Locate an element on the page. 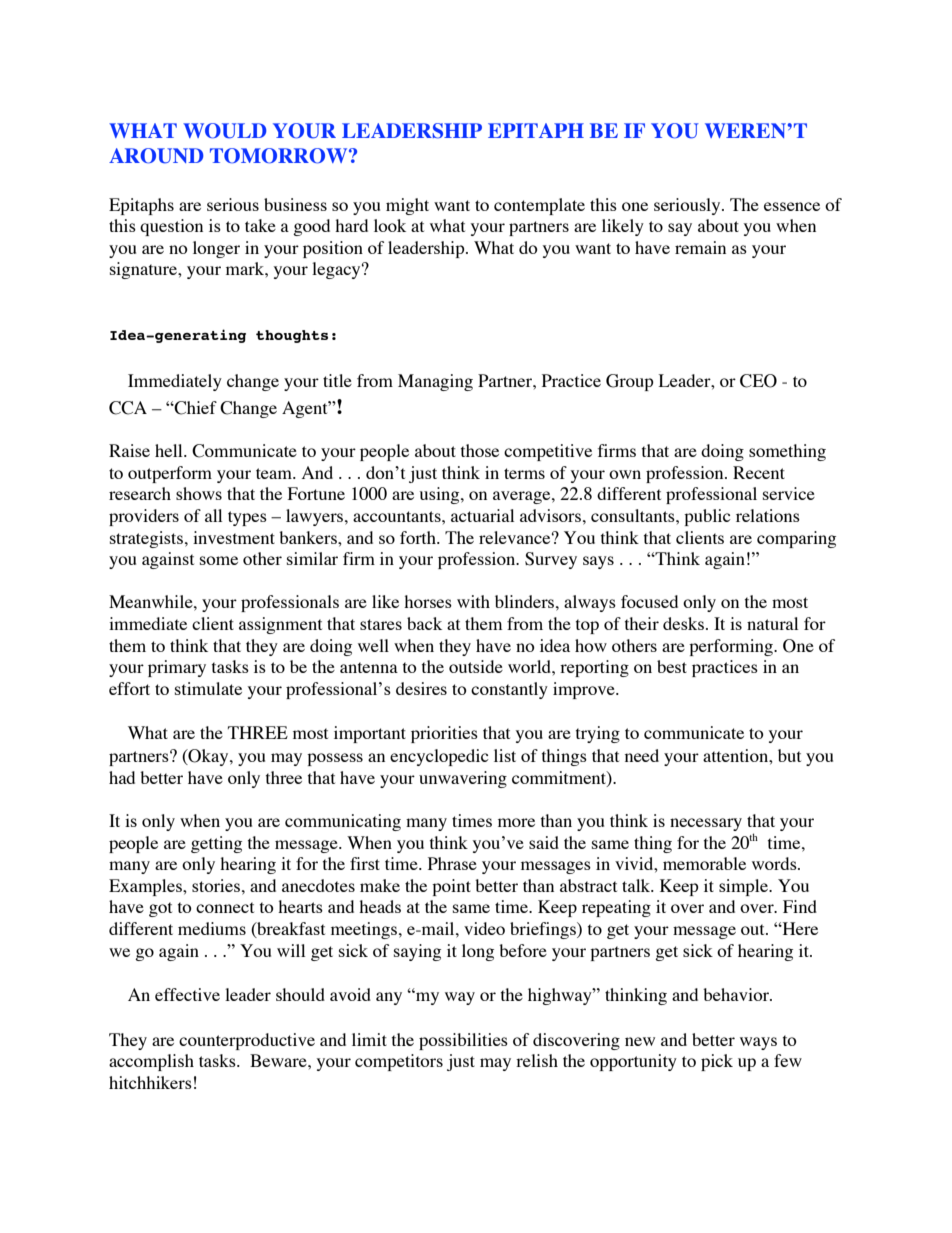  counterproductive is located at coordinates (247, 1041).
